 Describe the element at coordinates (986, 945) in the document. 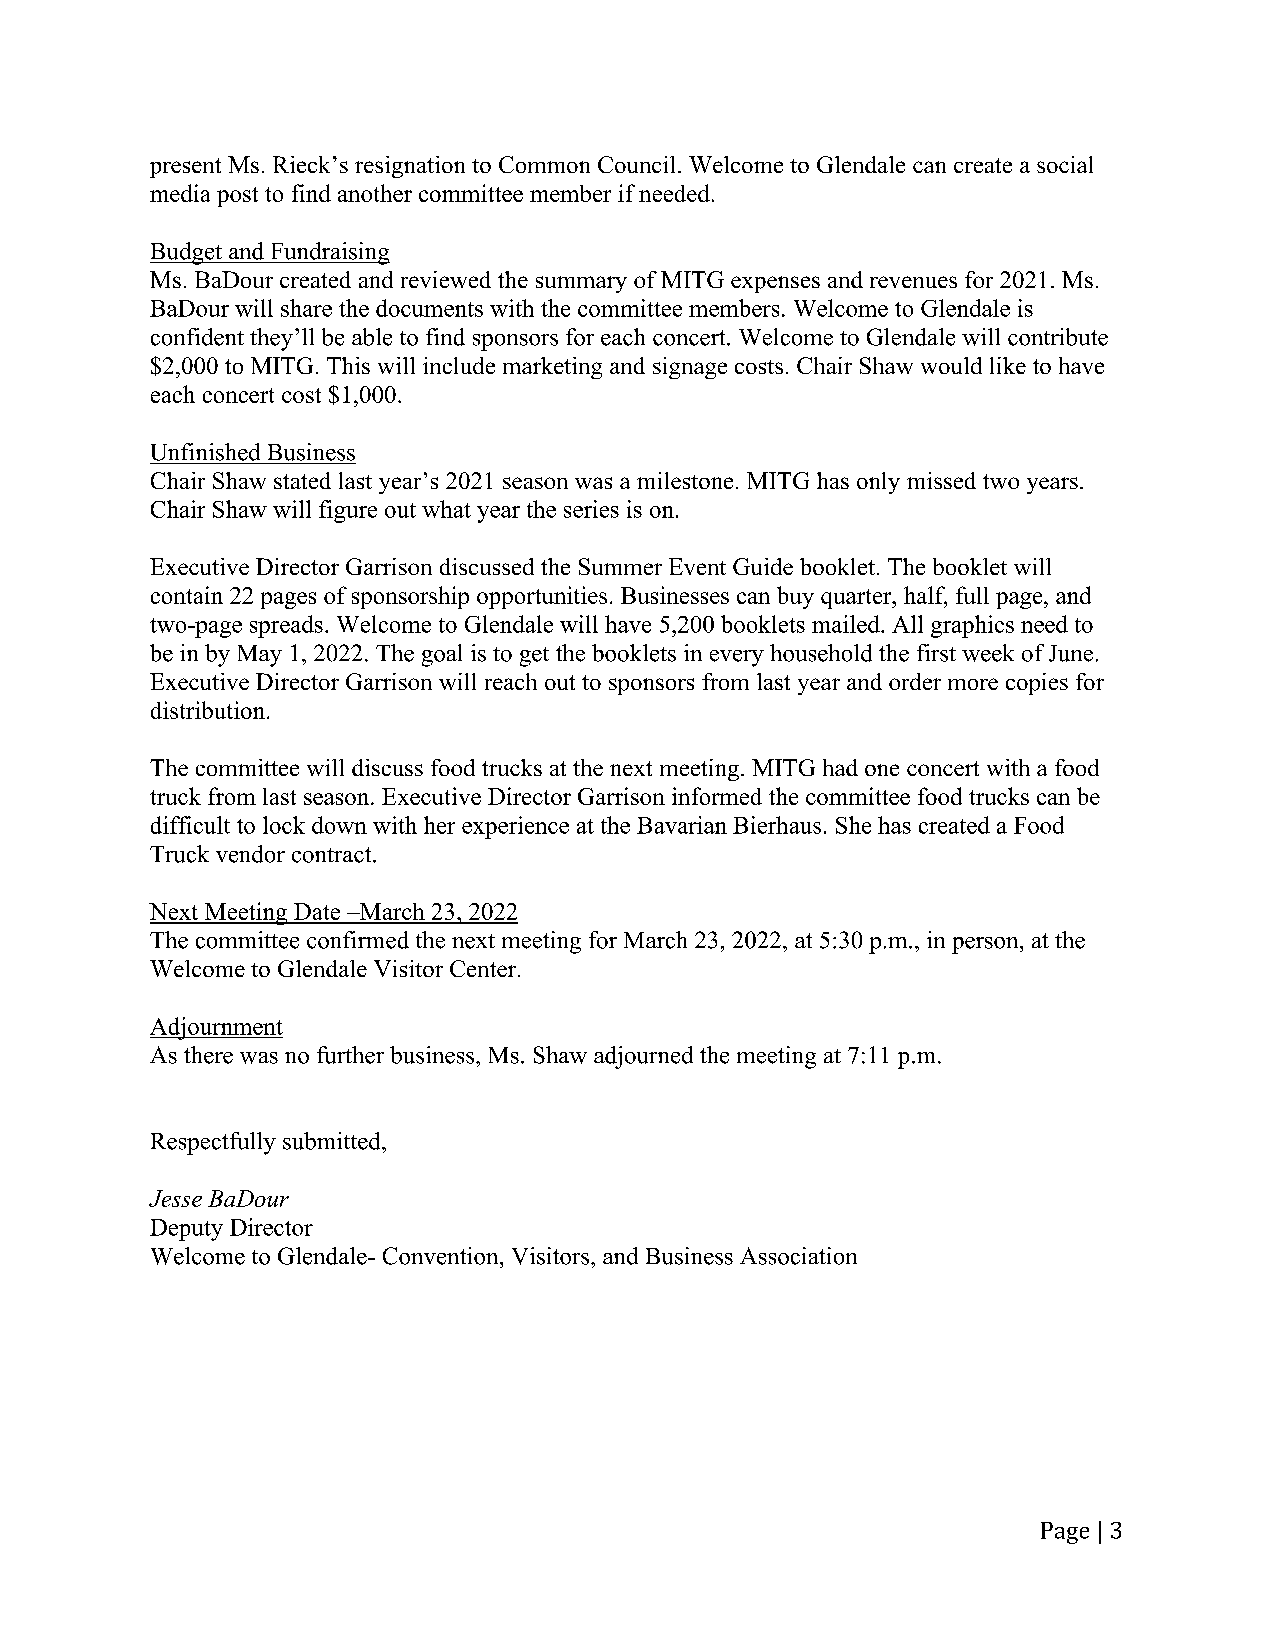

I see `person` at that location.
